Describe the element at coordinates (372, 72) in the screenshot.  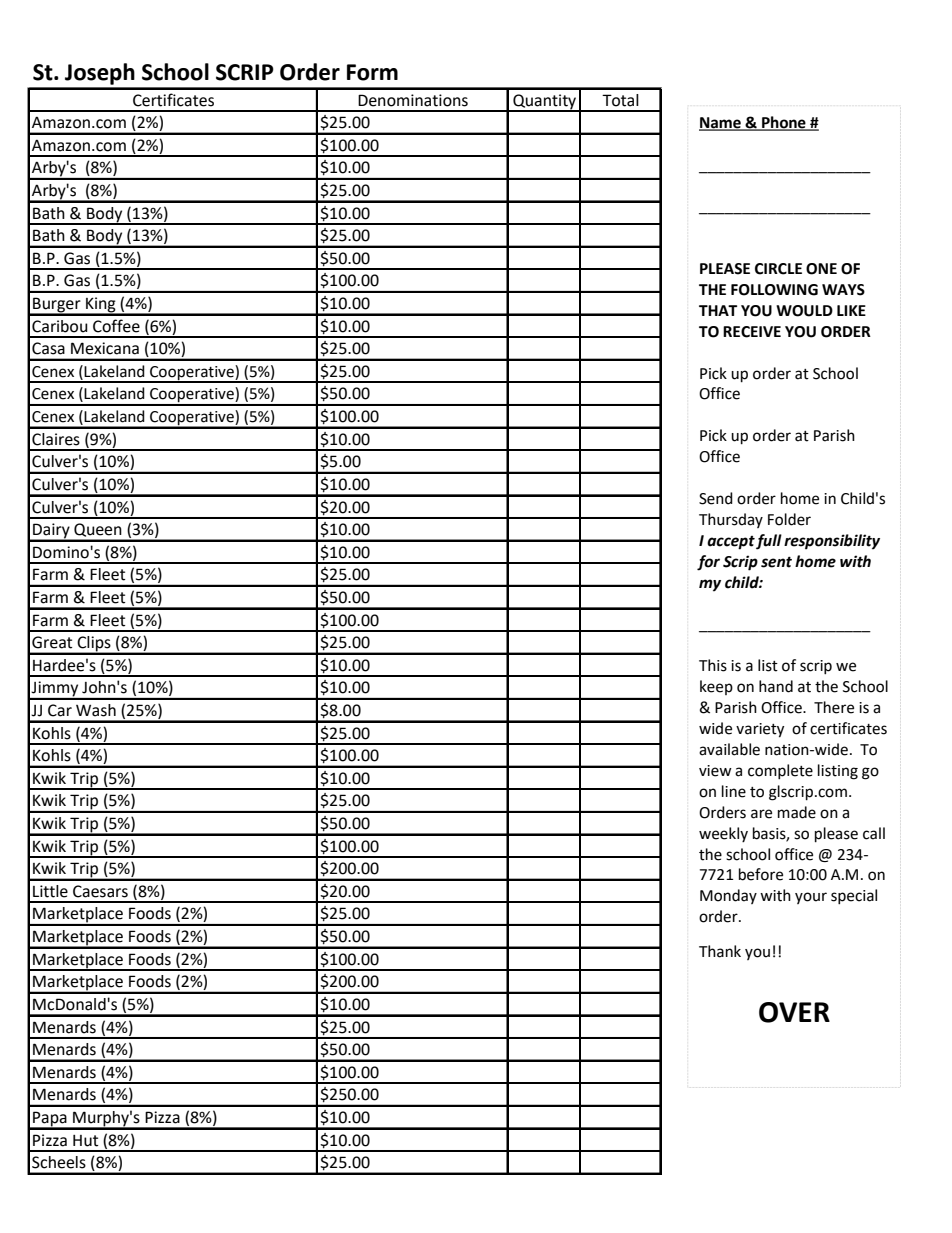
I see `Form` at that location.
